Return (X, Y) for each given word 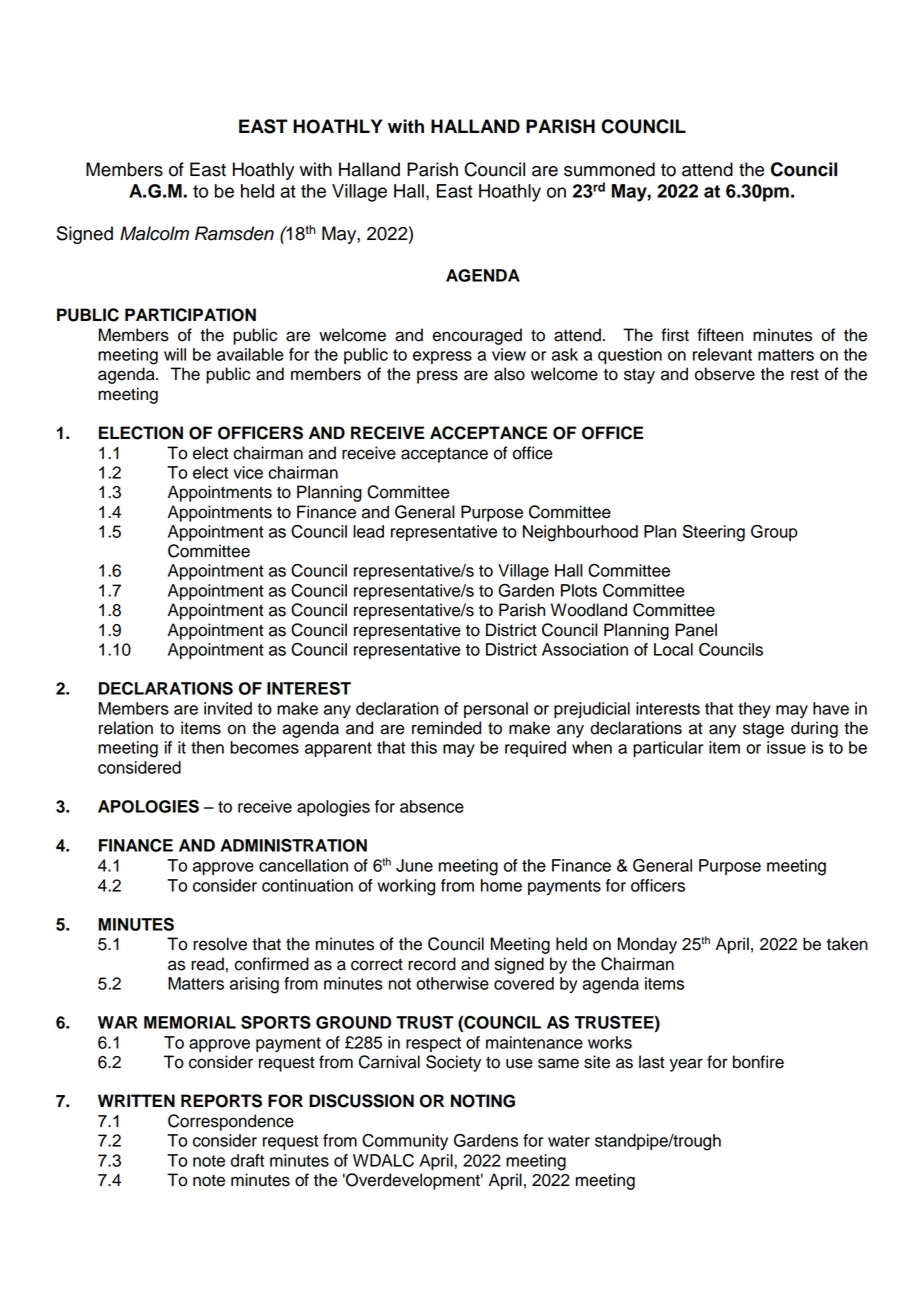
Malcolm (154, 233)
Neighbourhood (580, 533)
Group (774, 533)
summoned (609, 169)
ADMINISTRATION (293, 845)
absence (432, 806)
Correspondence (231, 1122)
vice (248, 472)
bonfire (758, 1062)
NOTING (483, 1101)
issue (786, 747)
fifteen (720, 335)
